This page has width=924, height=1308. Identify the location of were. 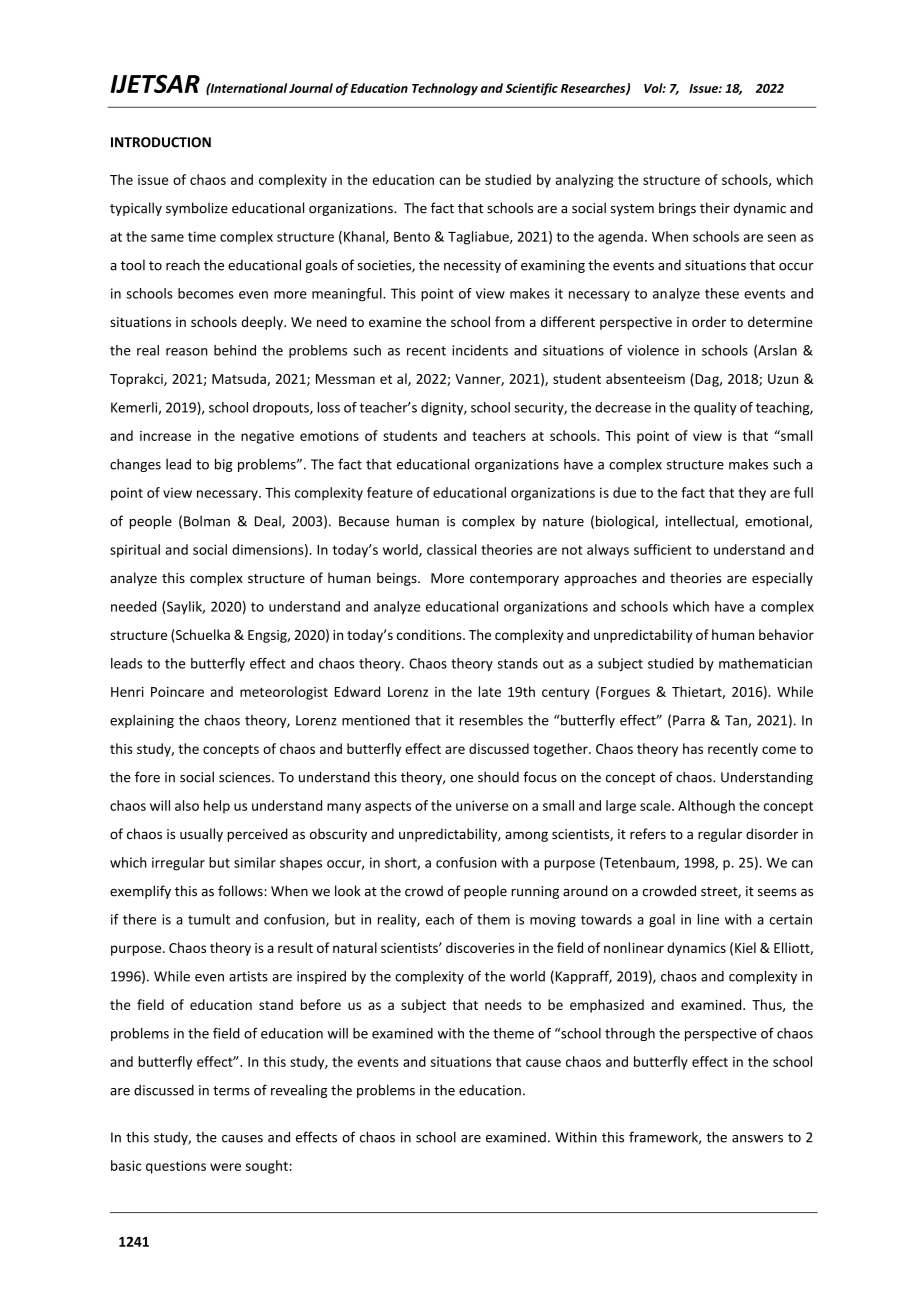
(225, 1167).
